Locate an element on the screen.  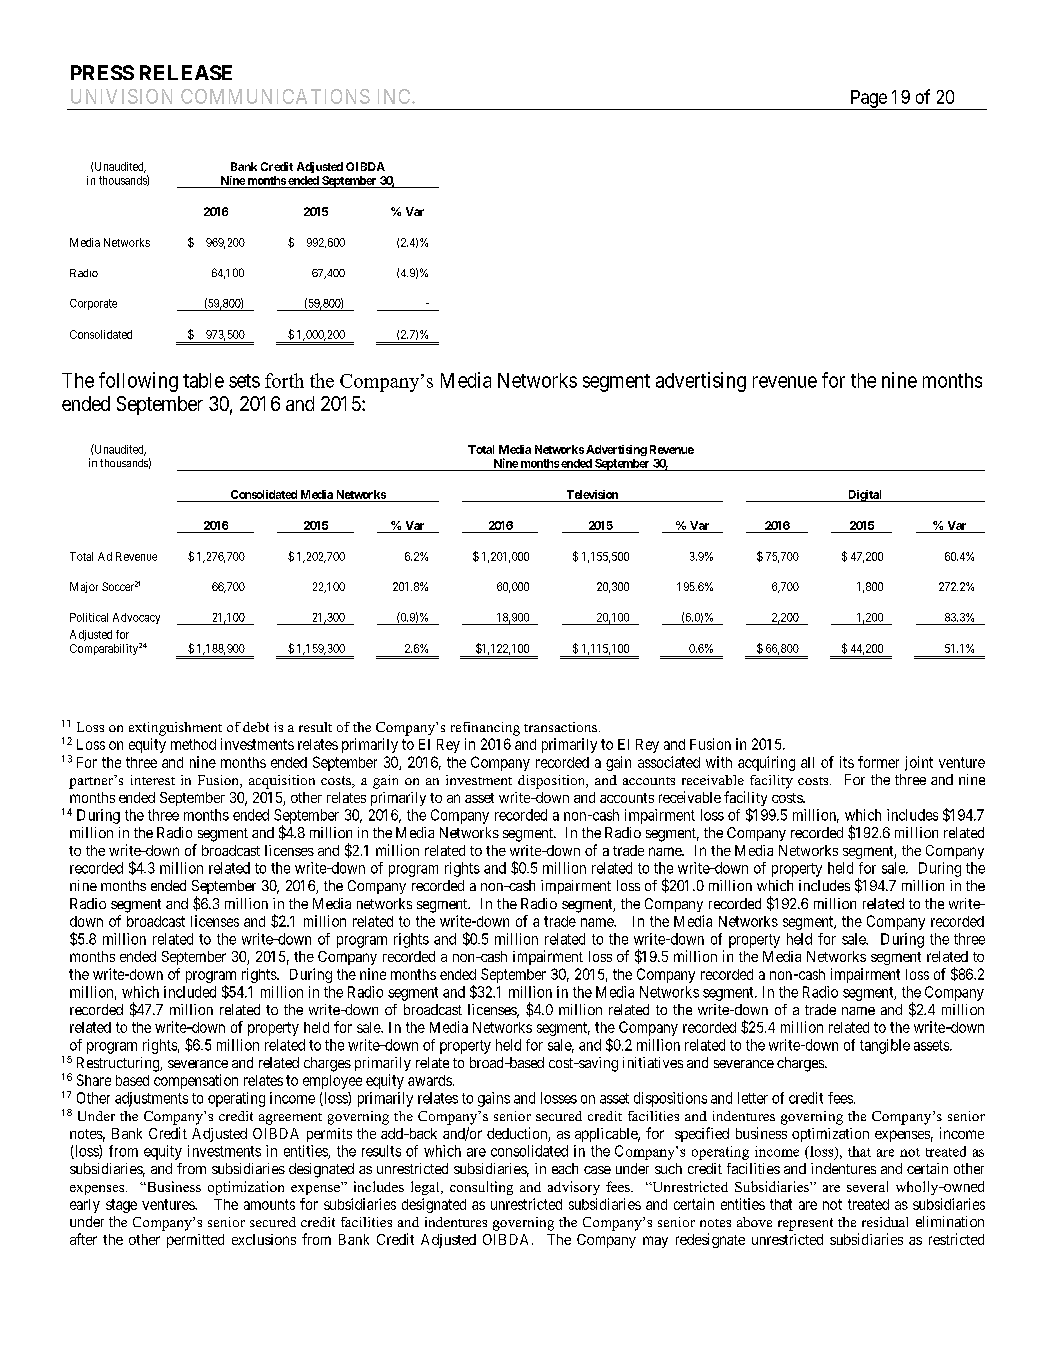
former is located at coordinates (878, 762).
